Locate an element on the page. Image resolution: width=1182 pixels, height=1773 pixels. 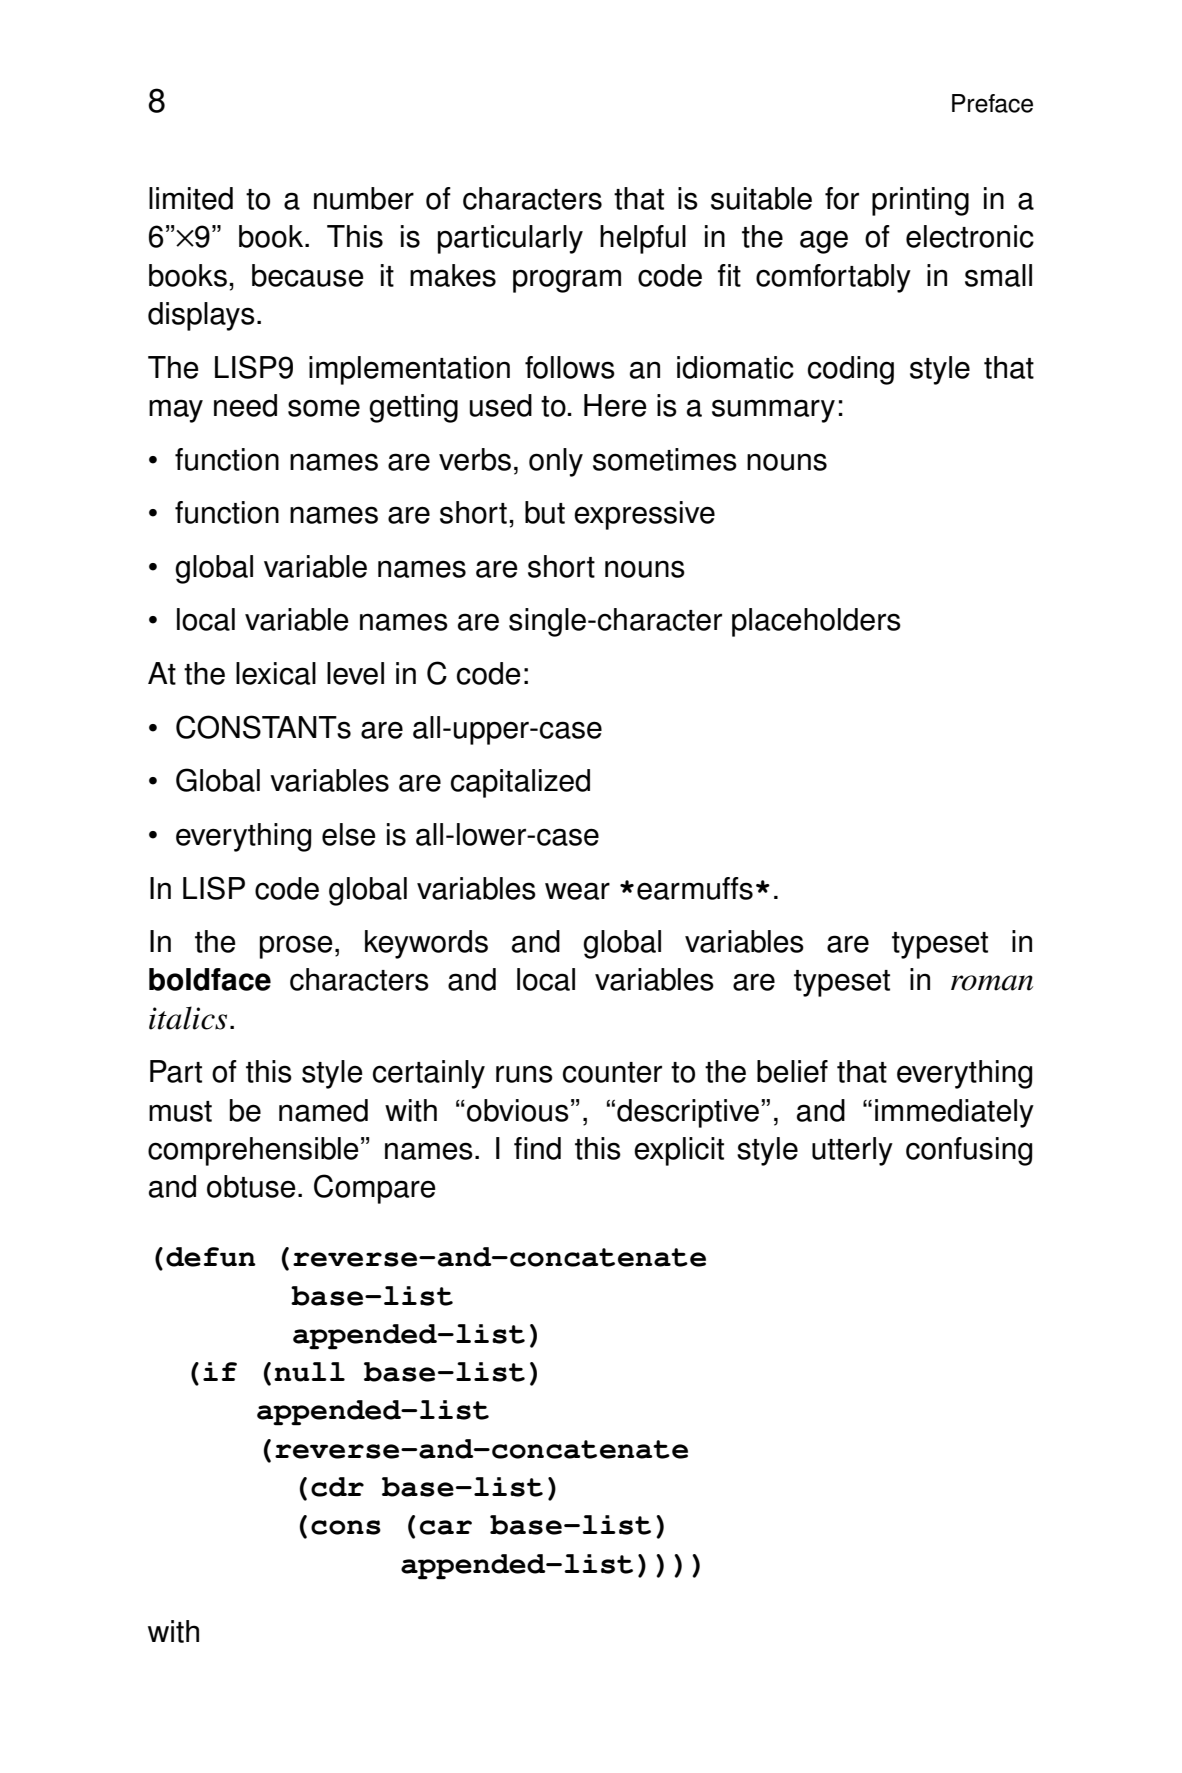
need is located at coordinates (245, 405).
